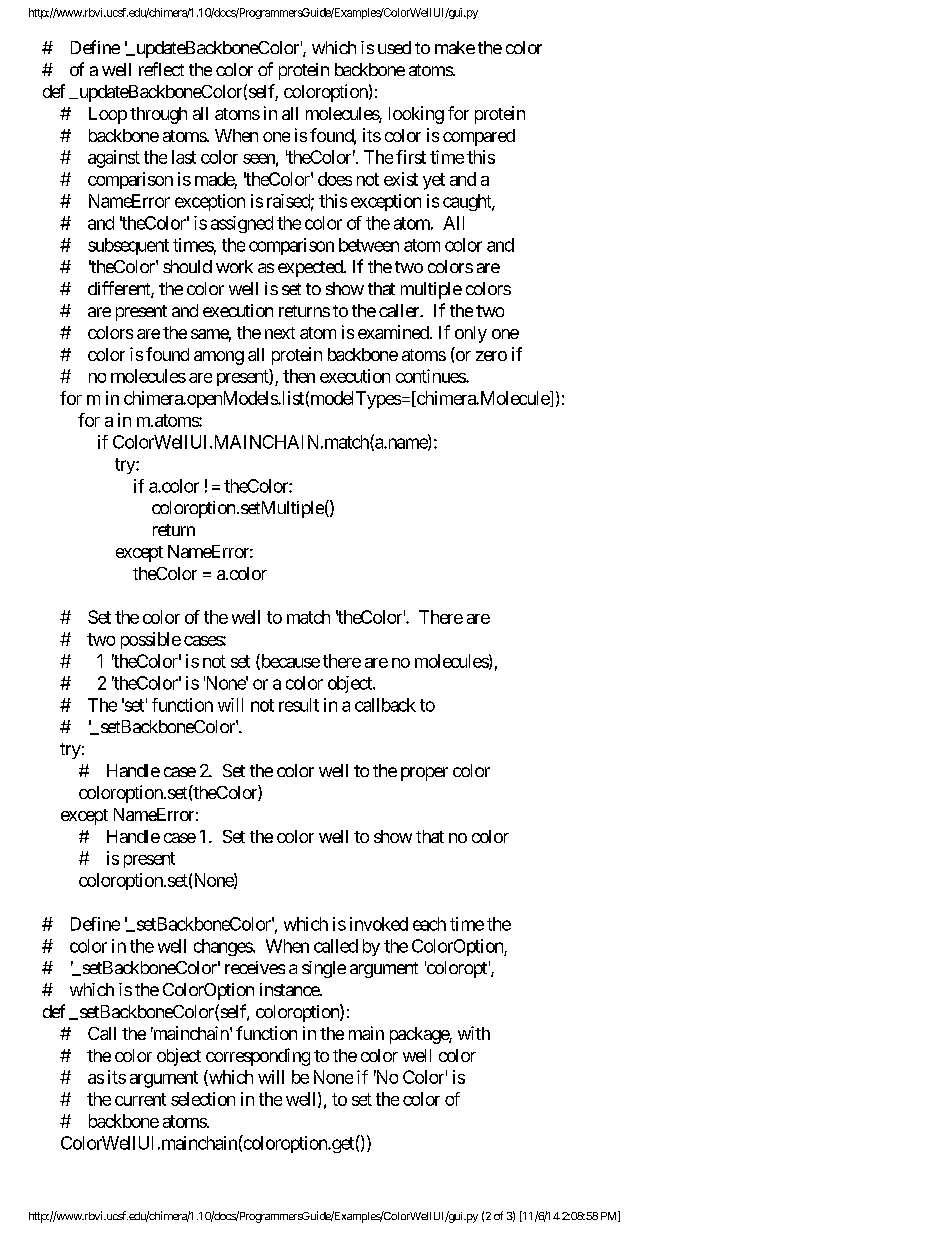 The width and height of the image is (952, 1233). Describe the element at coordinates (128, 246) in the image. I see `subsequent` at that location.
